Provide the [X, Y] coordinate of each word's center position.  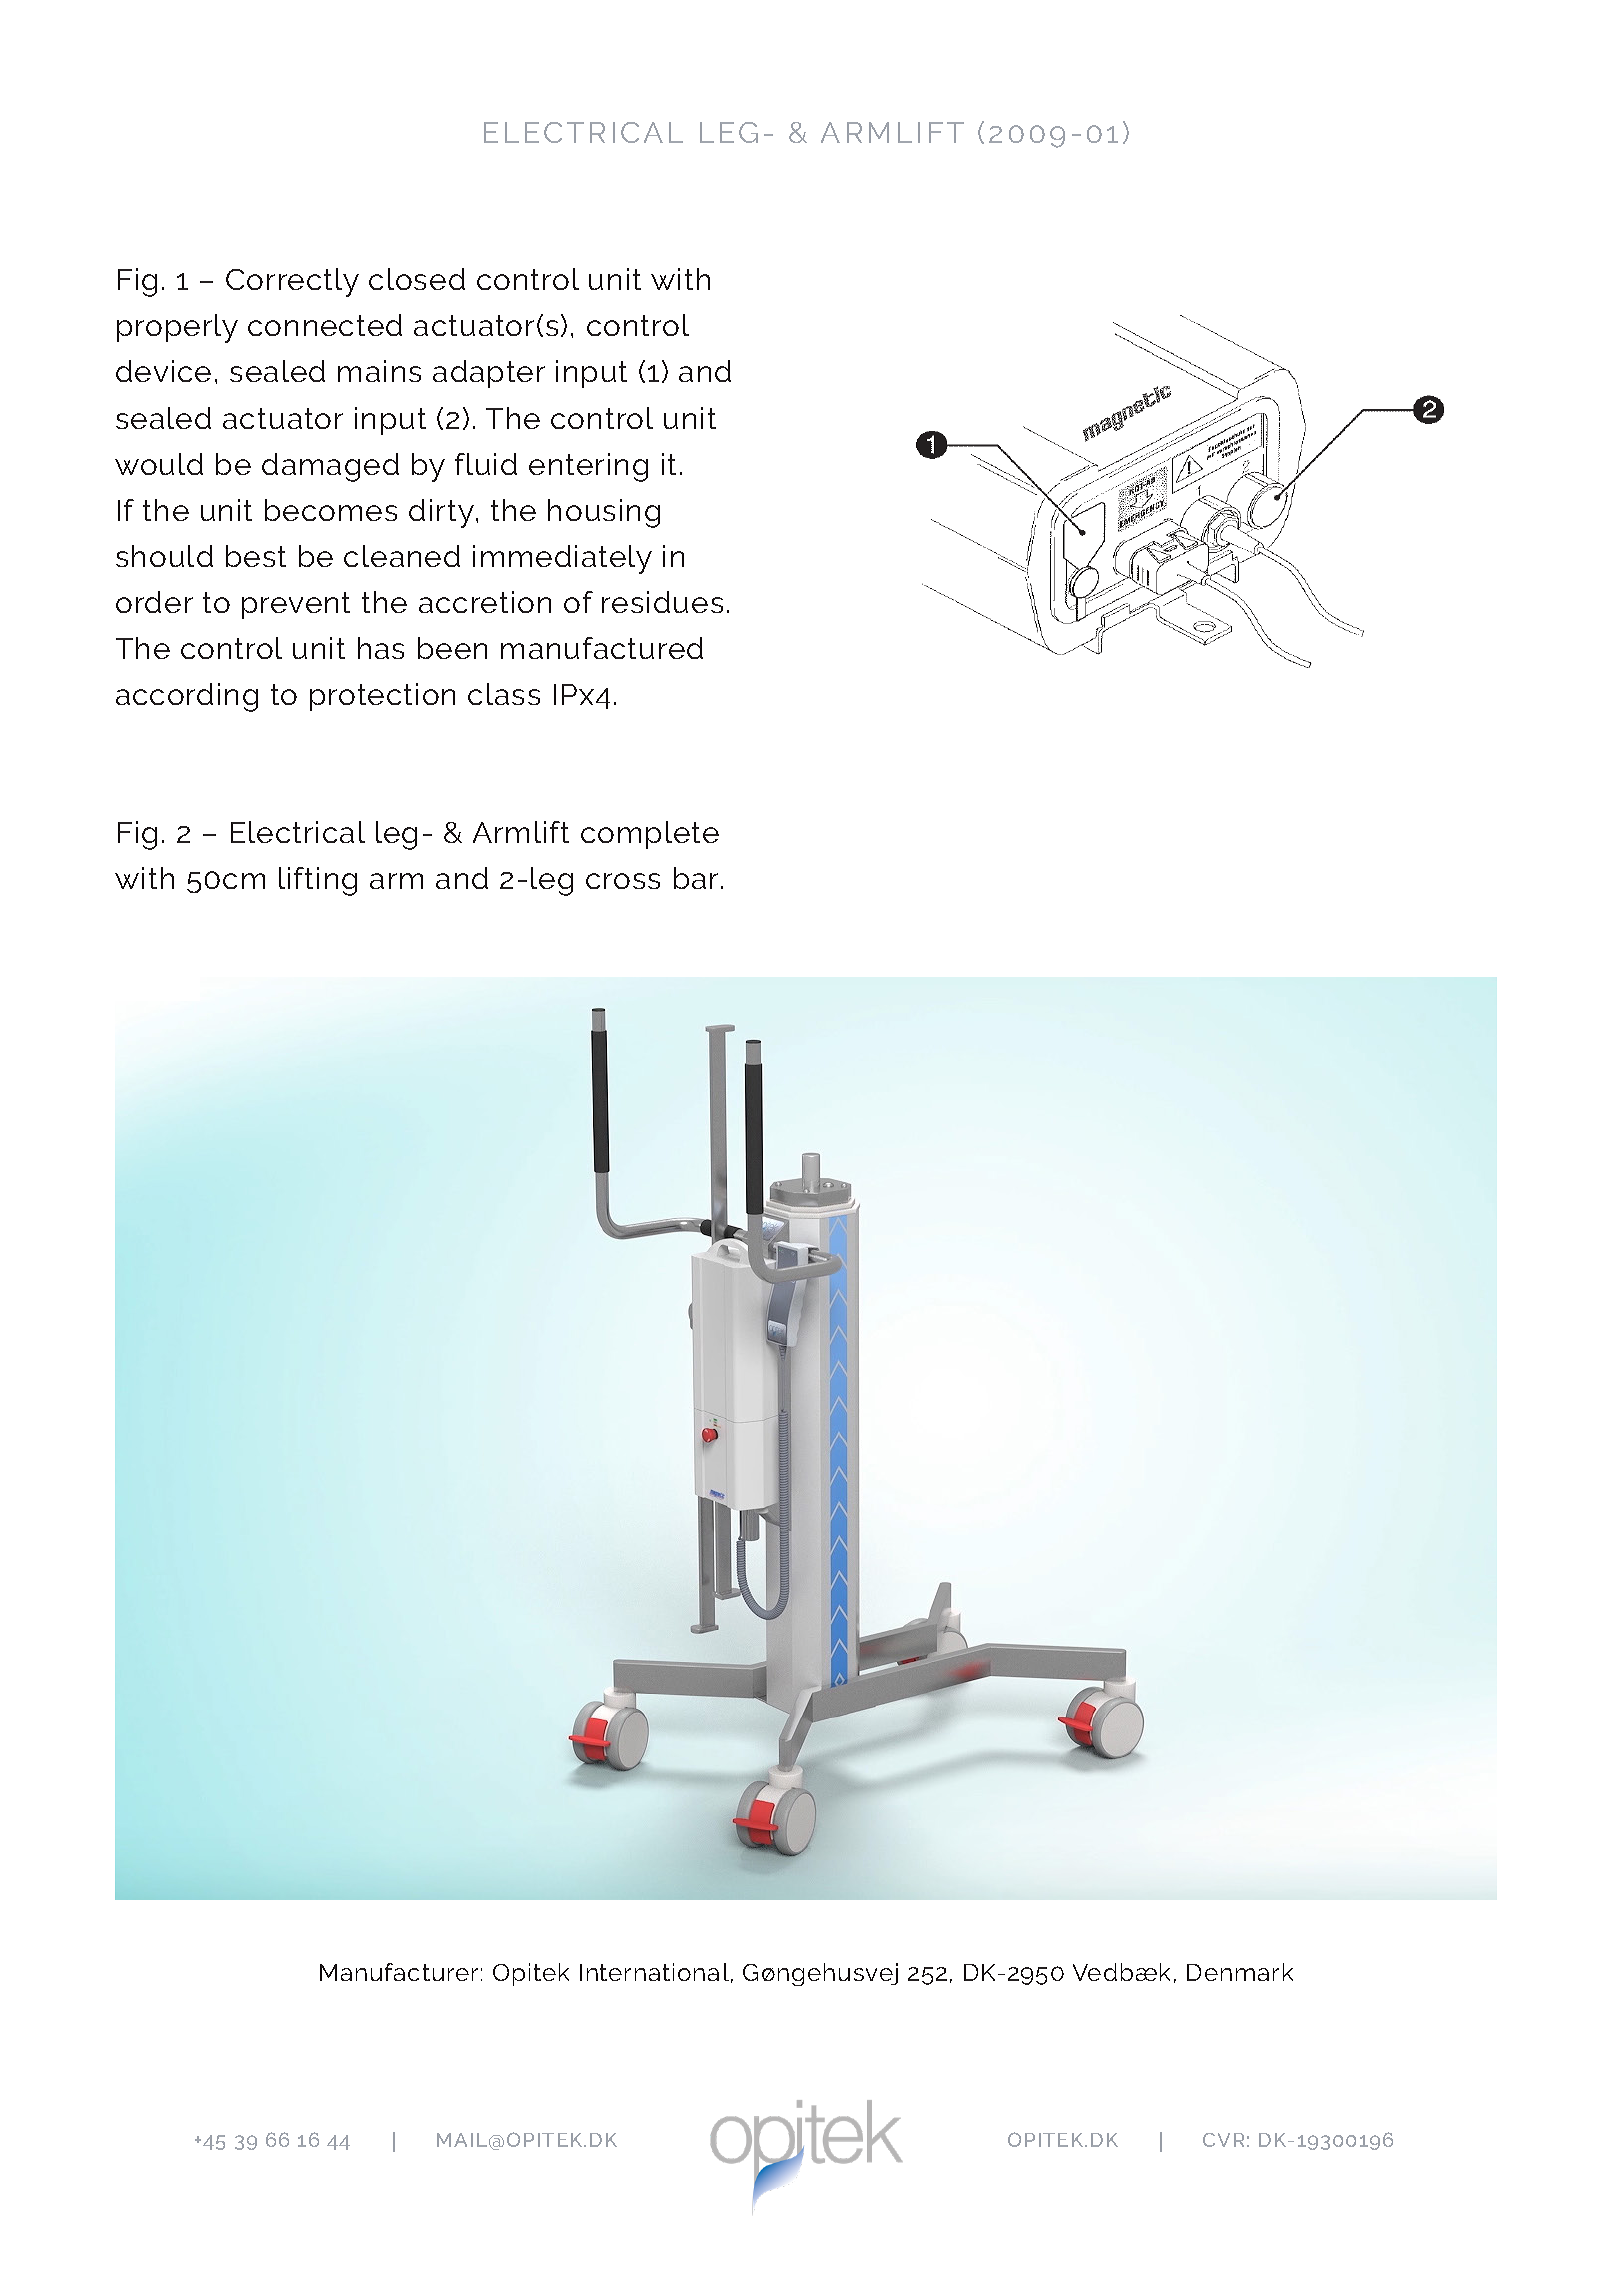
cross [623, 881]
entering [588, 467]
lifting [318, 881]
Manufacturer [399, 1972]
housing [604, 513]
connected [325, 325]
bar [696, 878]
